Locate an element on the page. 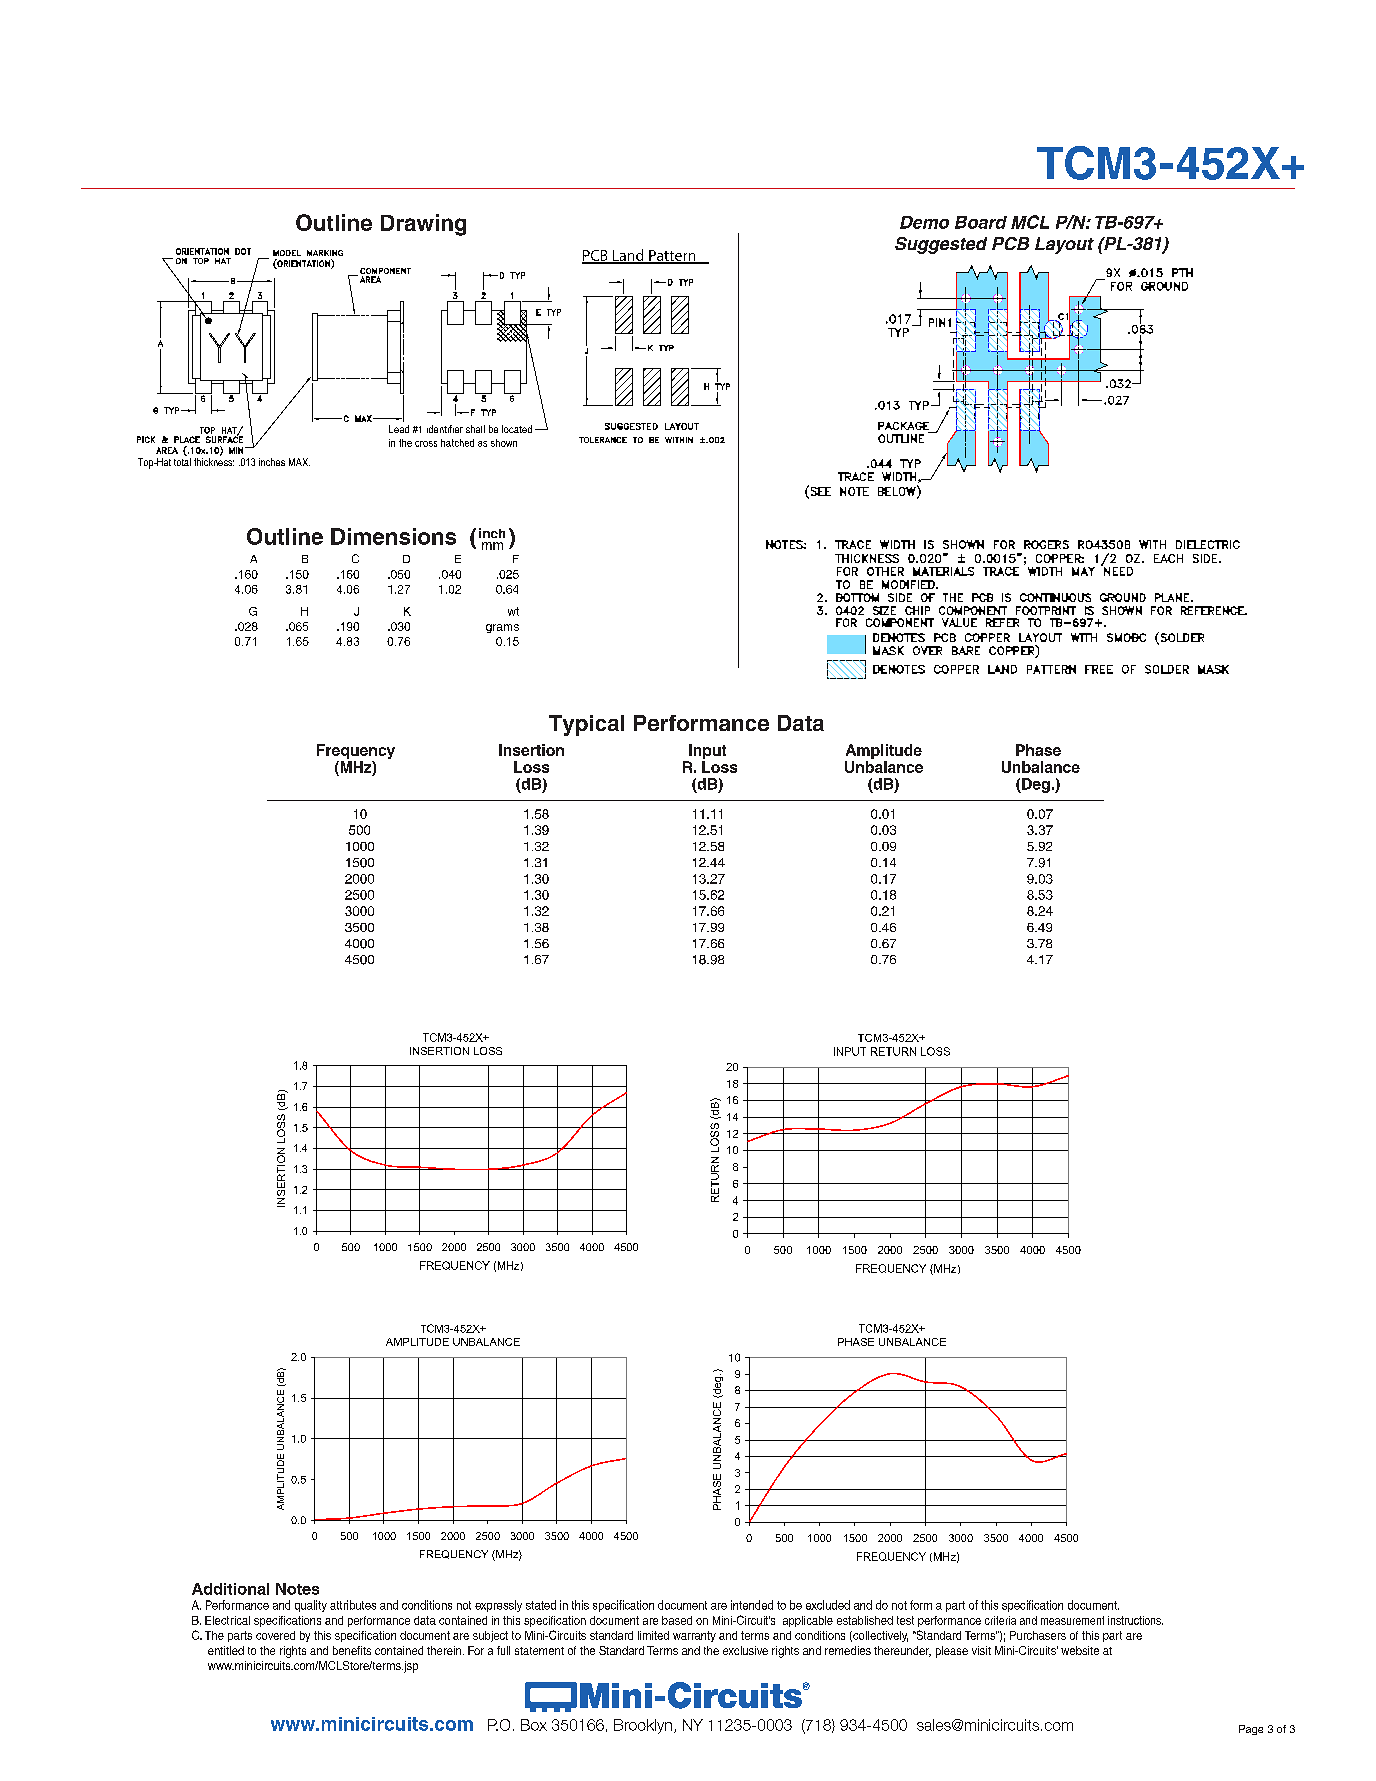  Page is located at coordinates (1251, 1730).
